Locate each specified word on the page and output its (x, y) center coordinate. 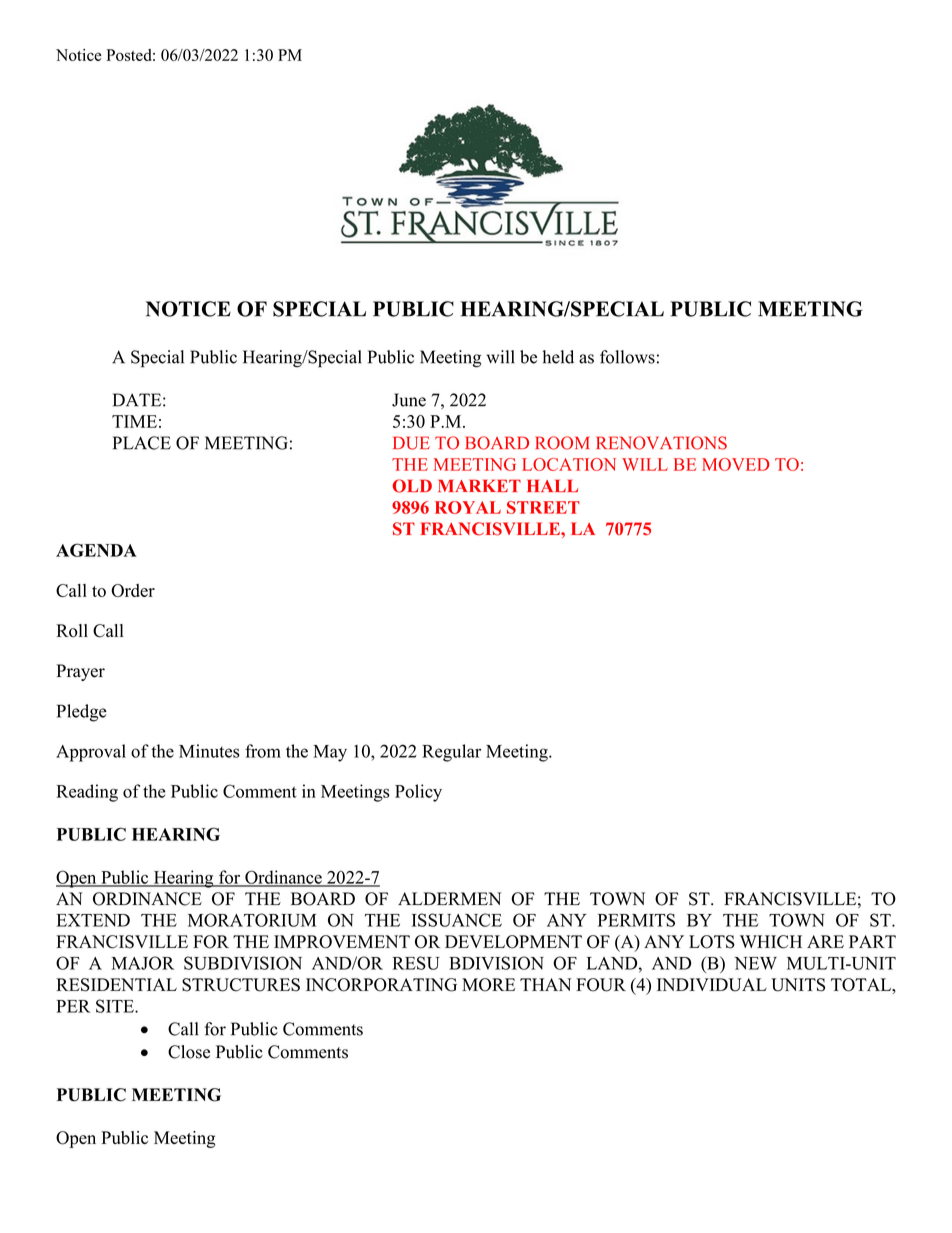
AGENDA (96, 550)
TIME (134, 421)
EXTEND (93, 920)
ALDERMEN (449, 898)
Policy (418, 793)
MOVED (735, 464)
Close (189, 1052)
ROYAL (468, 507)
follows (627, 357)
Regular (451, 753)
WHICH (771, 942)
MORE (489, 985)
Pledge (82, 713)
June (409, 400)
